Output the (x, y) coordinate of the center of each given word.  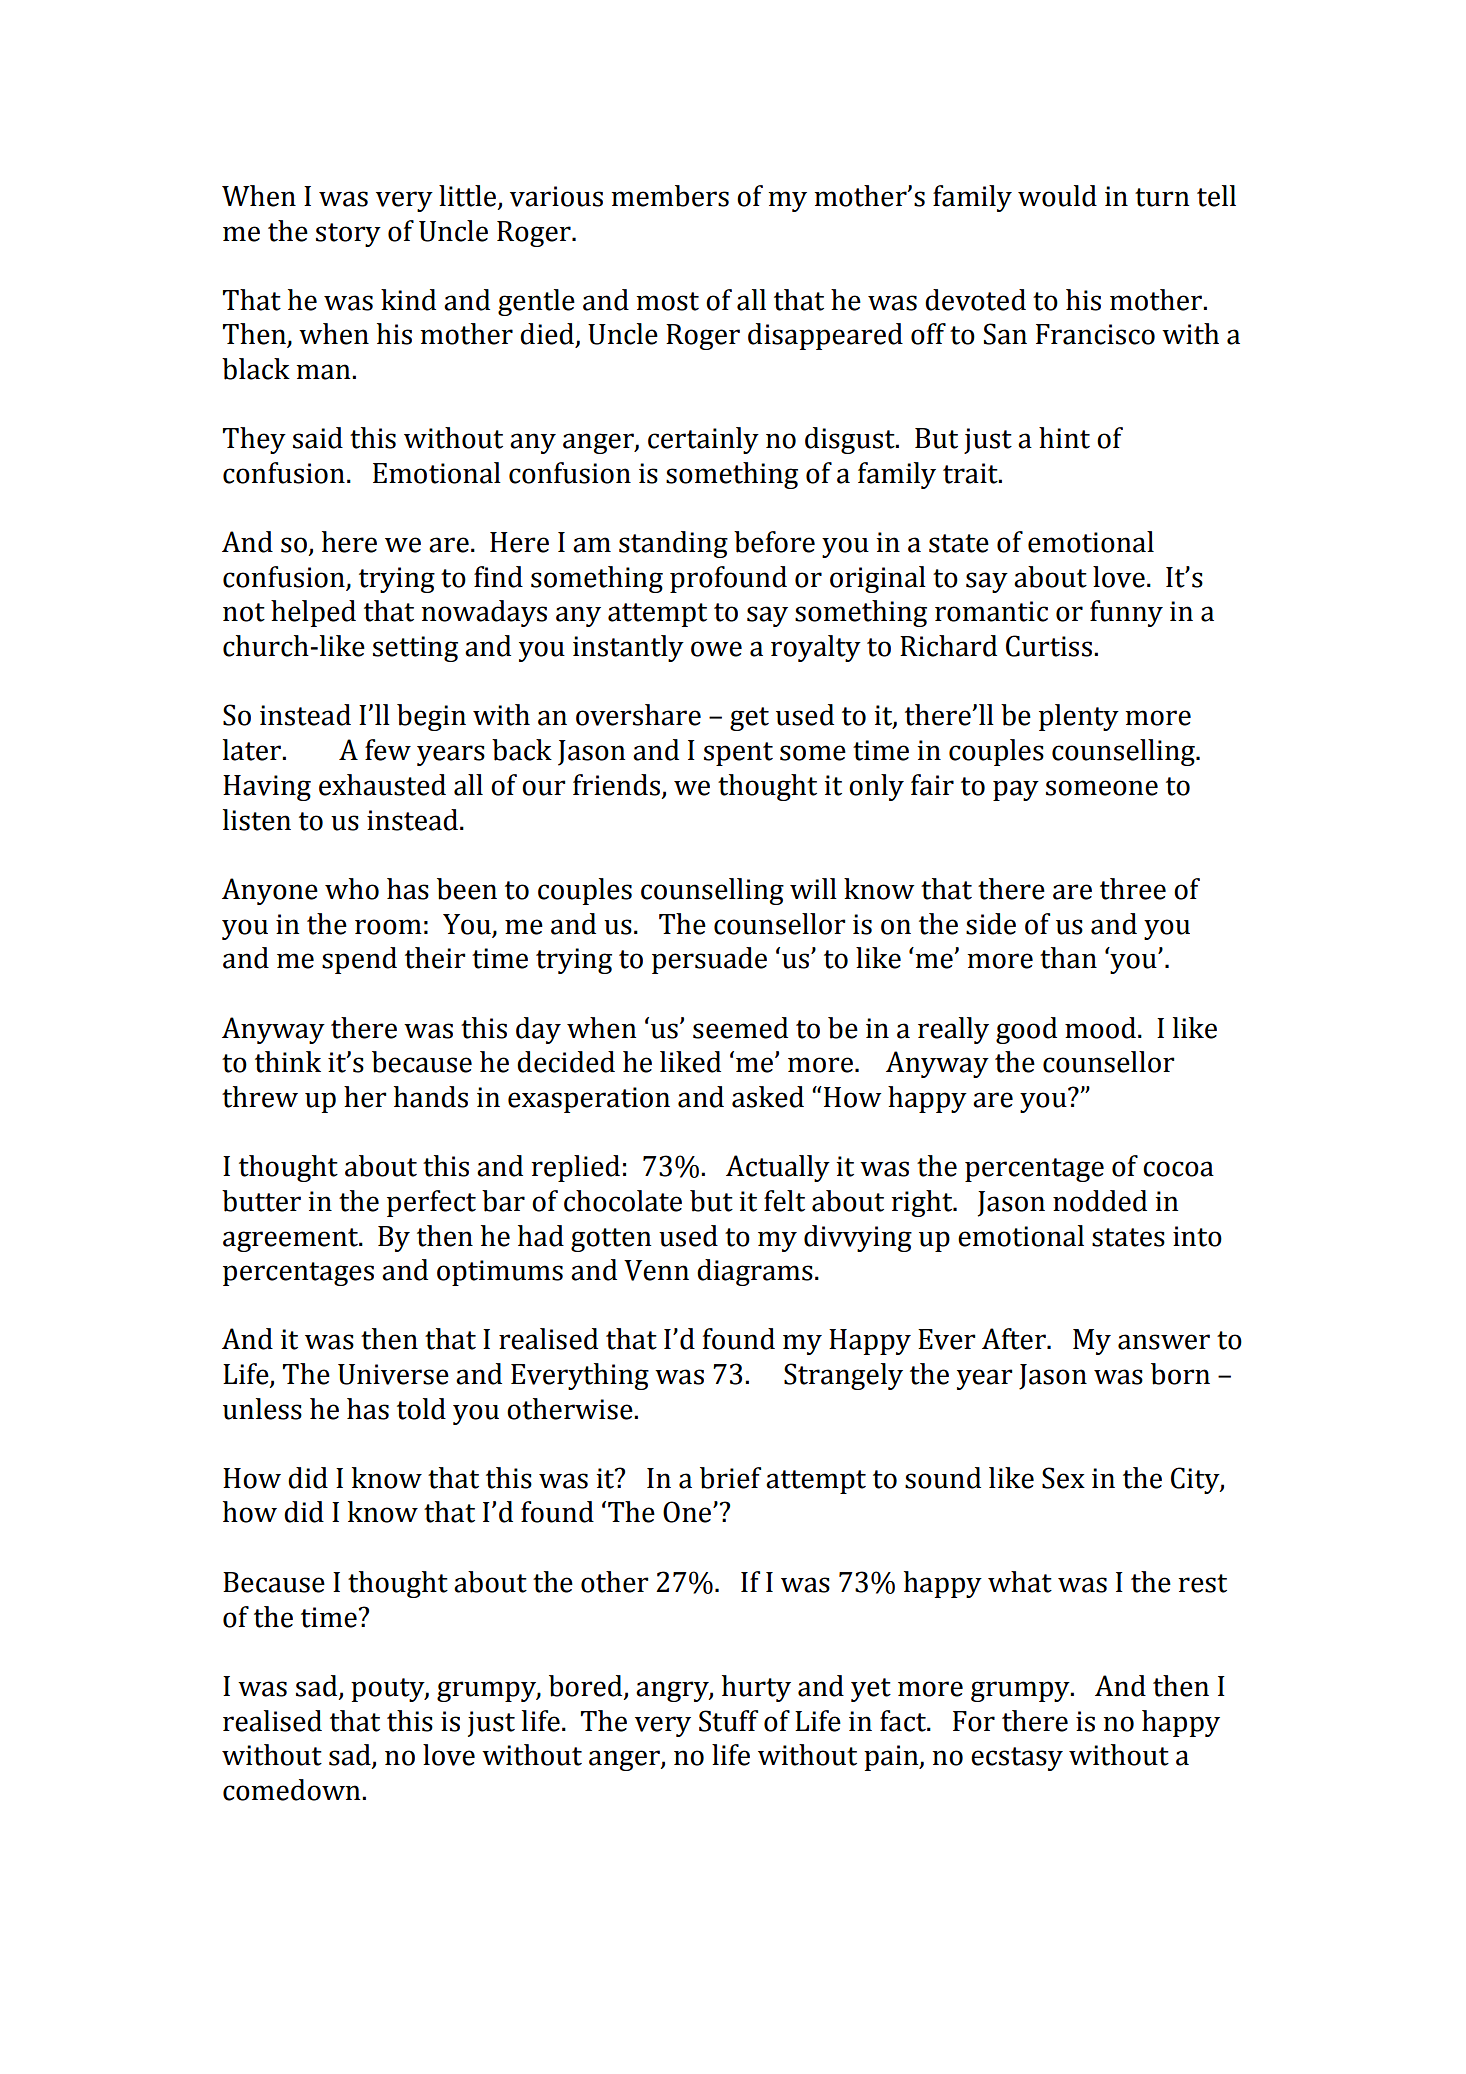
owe (716, 649)
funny (1126, 613)
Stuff (728, 1721)
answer (1164, 1342)
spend (359, 960)
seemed (740, 1028)
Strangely (843, 1376)
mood (1100, 1028)
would (1057, 196)
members (670, 196)
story (348, 235)
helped (313, 613)
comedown (293, 1790)
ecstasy (1017, 1759)
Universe (393, 1374)
